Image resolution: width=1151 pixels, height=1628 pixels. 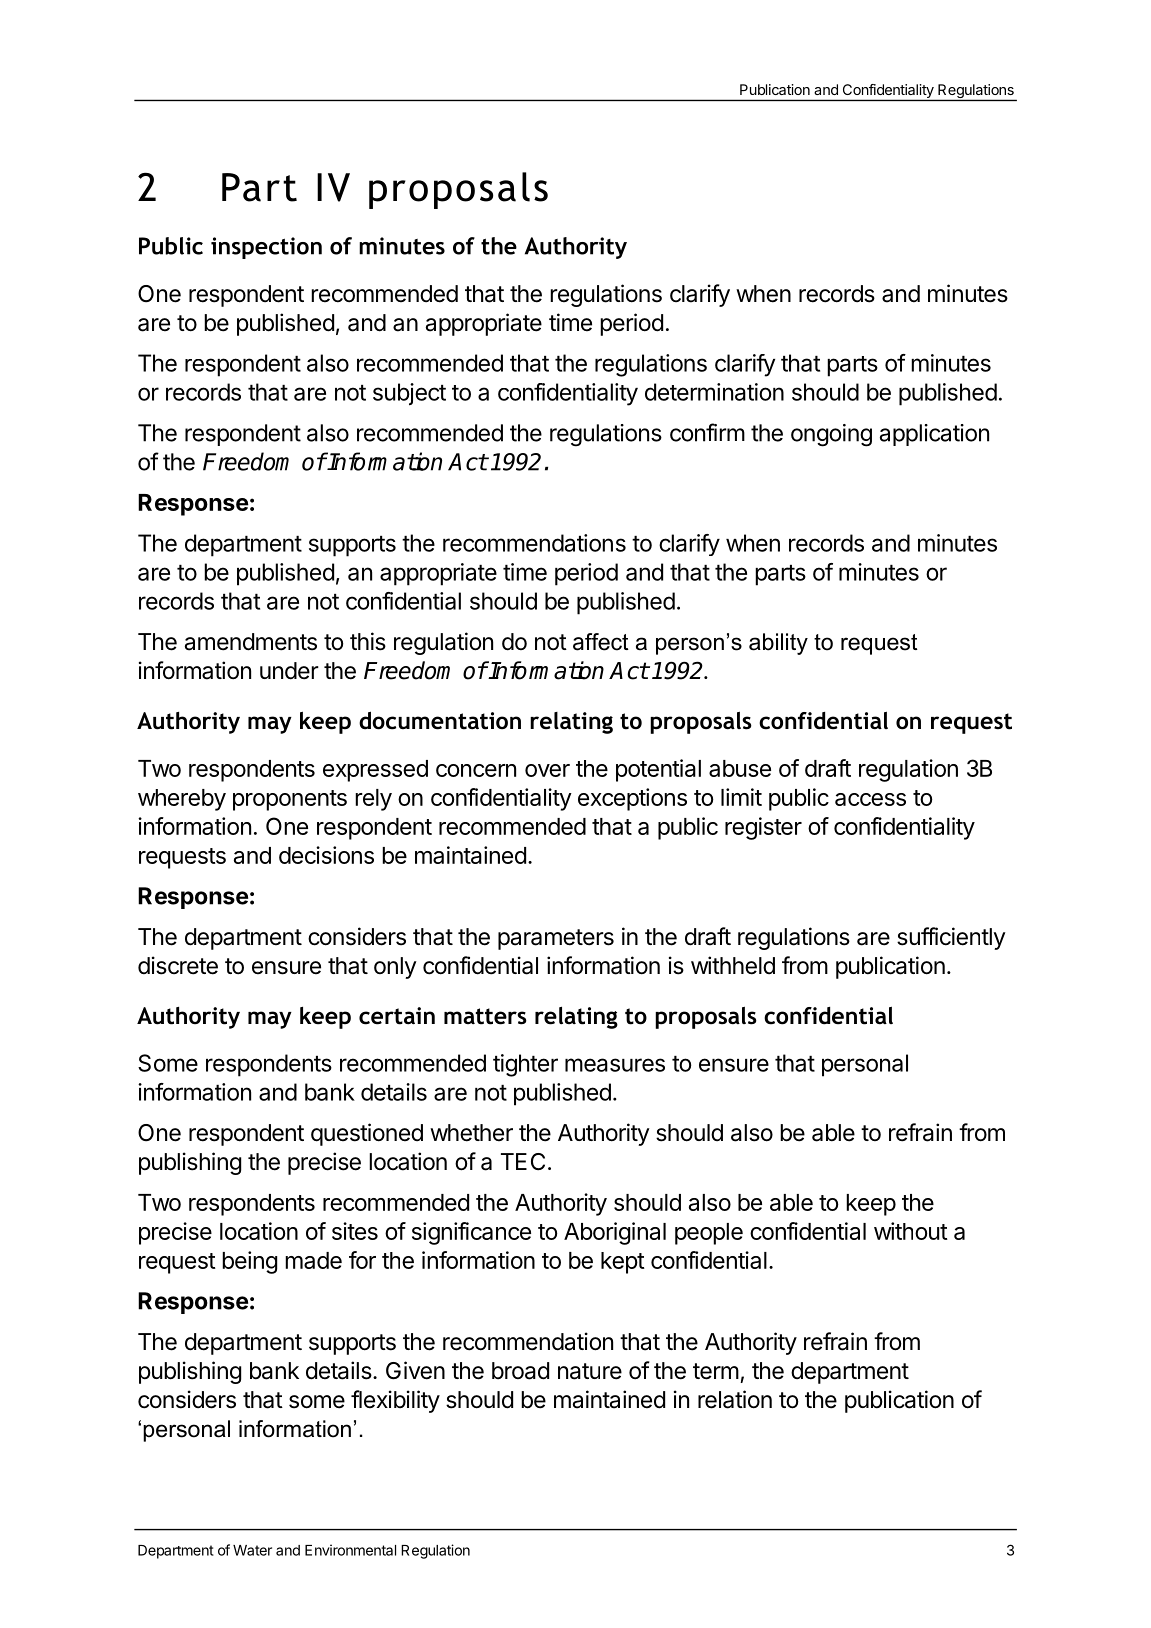 I want to click on without, so click(x=911, y=1231).
